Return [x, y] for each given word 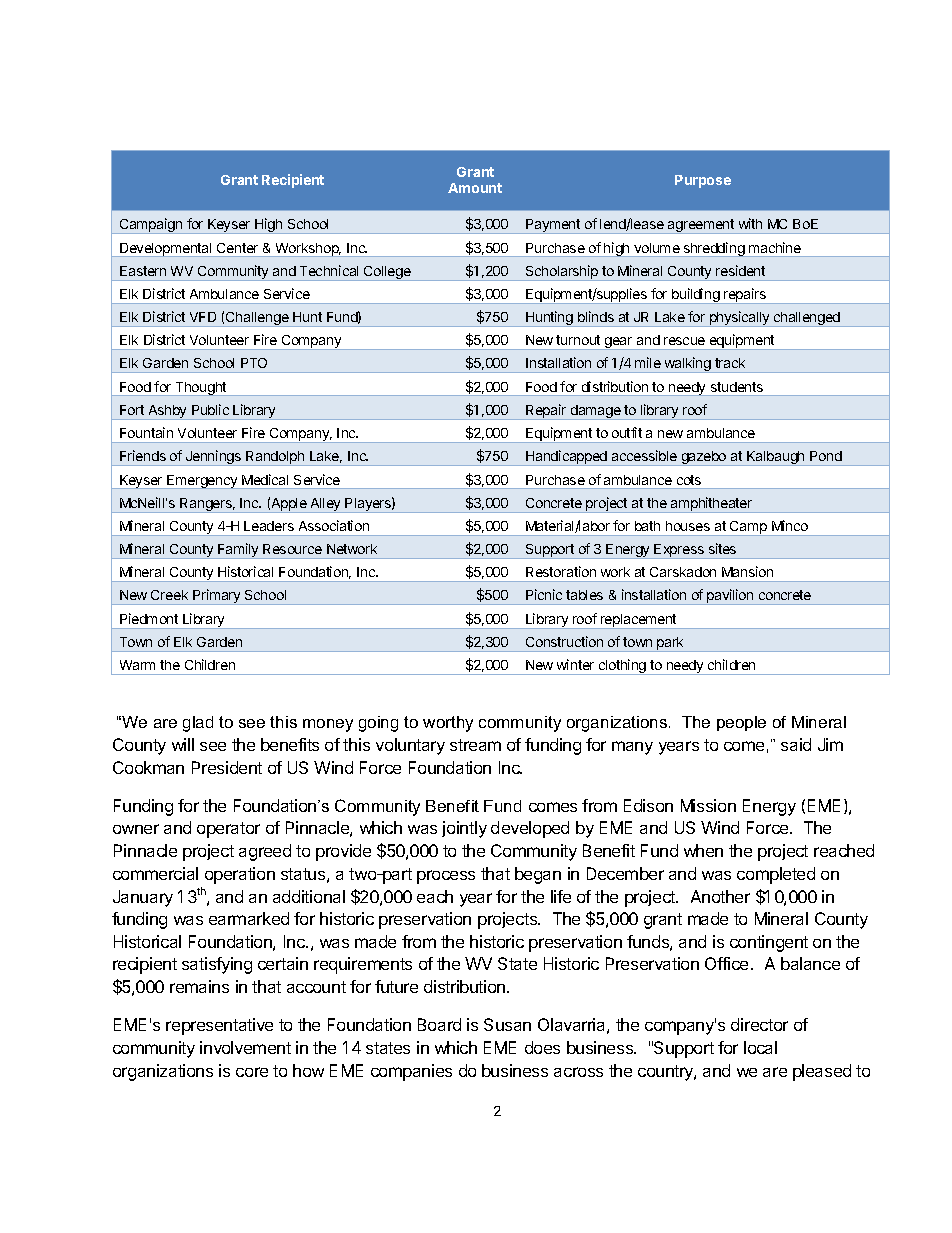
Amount [475, 188]
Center [237, 248]
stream [475, 745]
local [760, 1047]
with [750, 223]
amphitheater [712, 505]
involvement [245, 1047]
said [796, 744]
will [183, 744]
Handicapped [566, 458]
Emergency [202, 482]
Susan [507, 1024]
